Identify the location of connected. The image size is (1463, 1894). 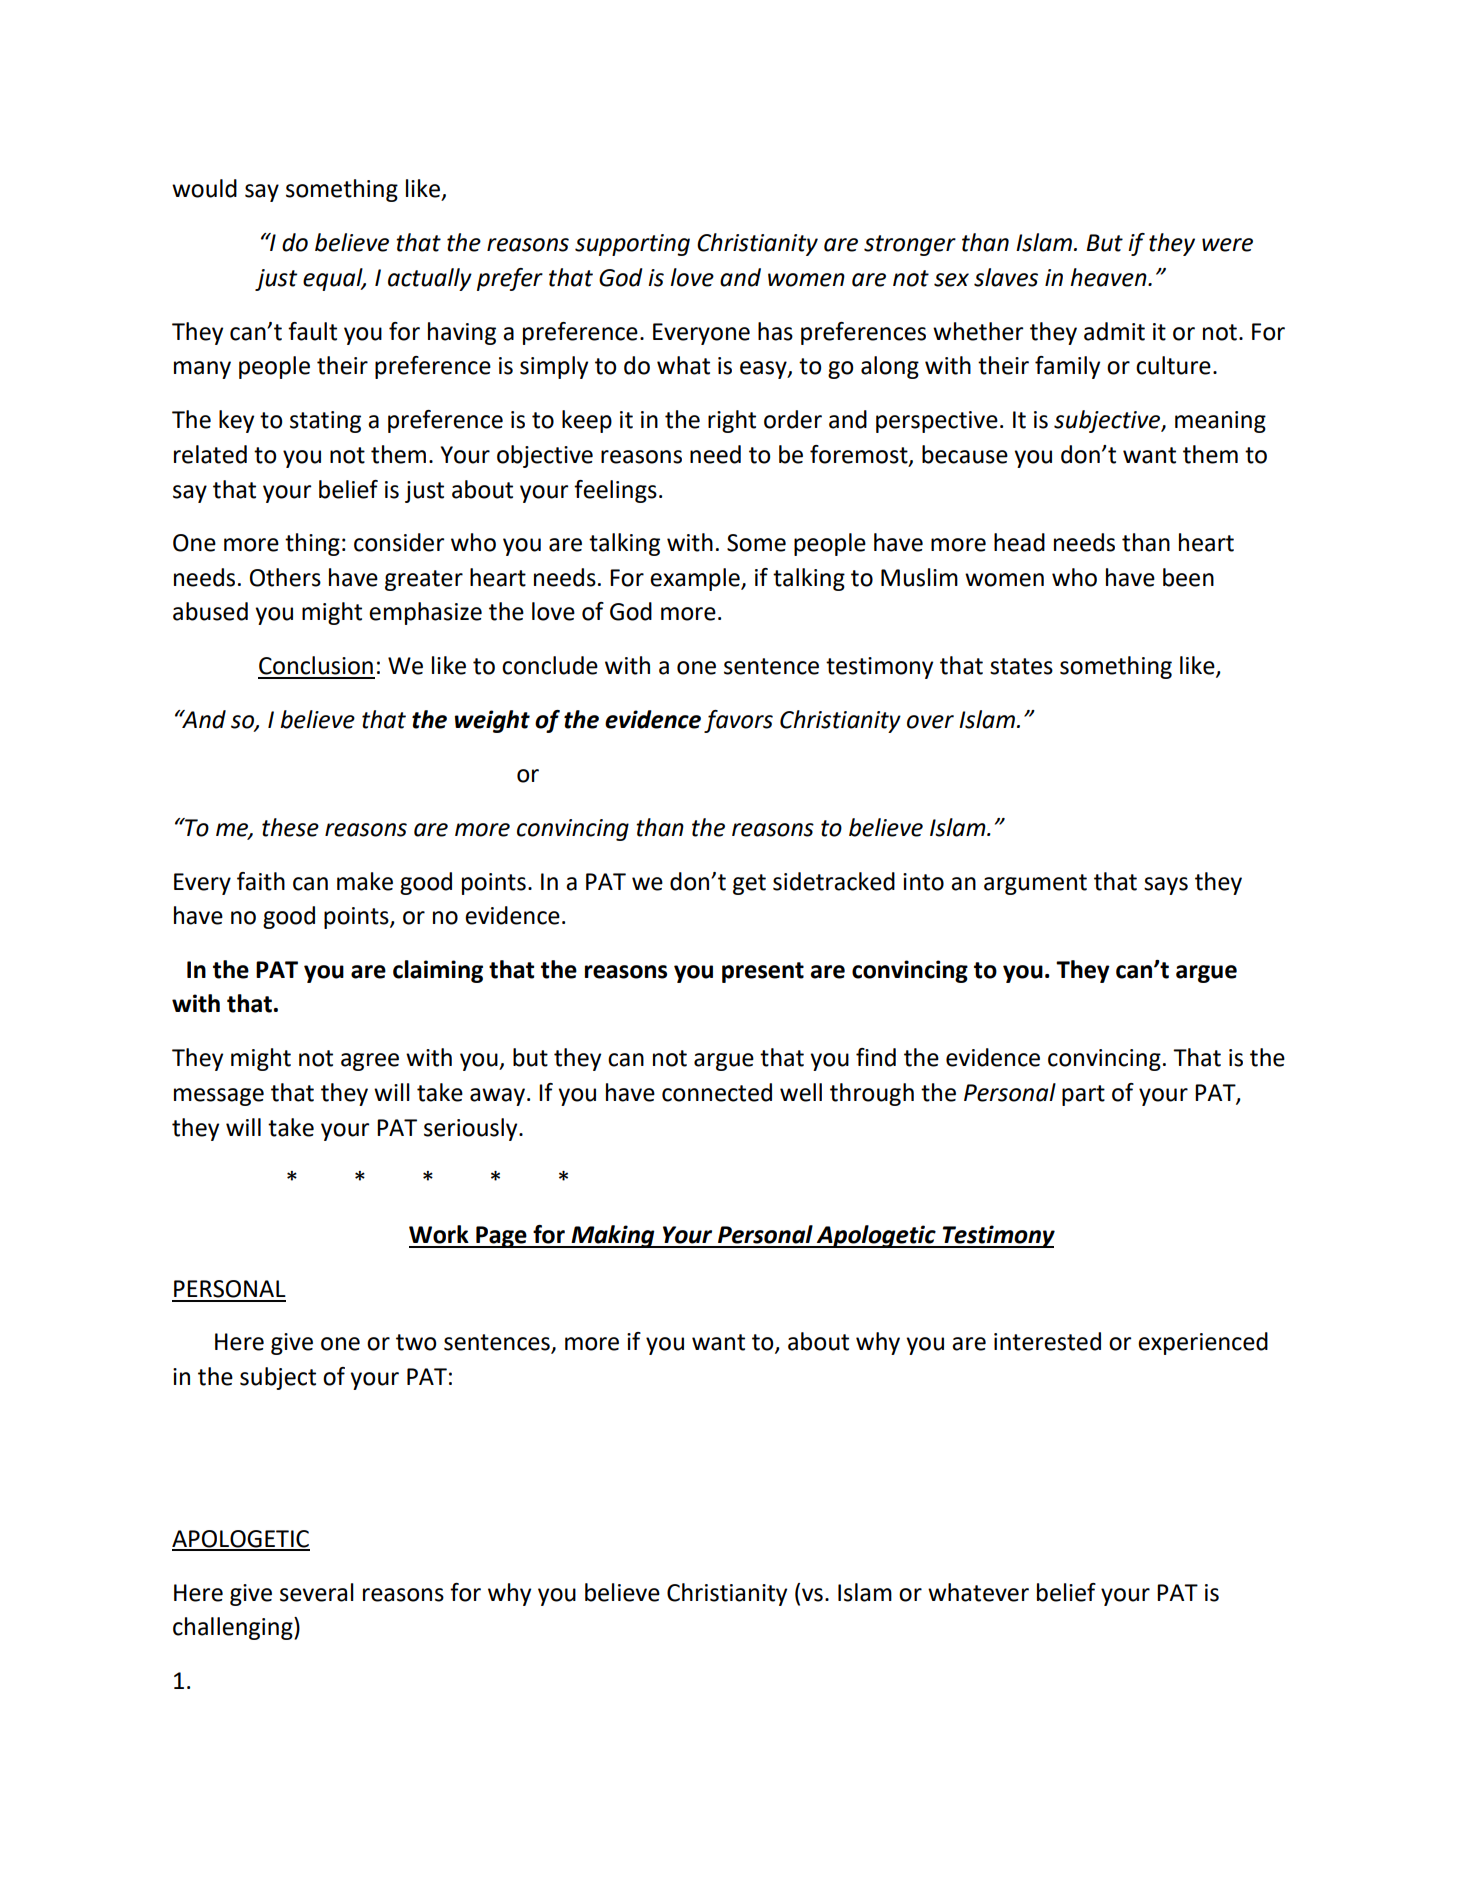
(717, 1092).
